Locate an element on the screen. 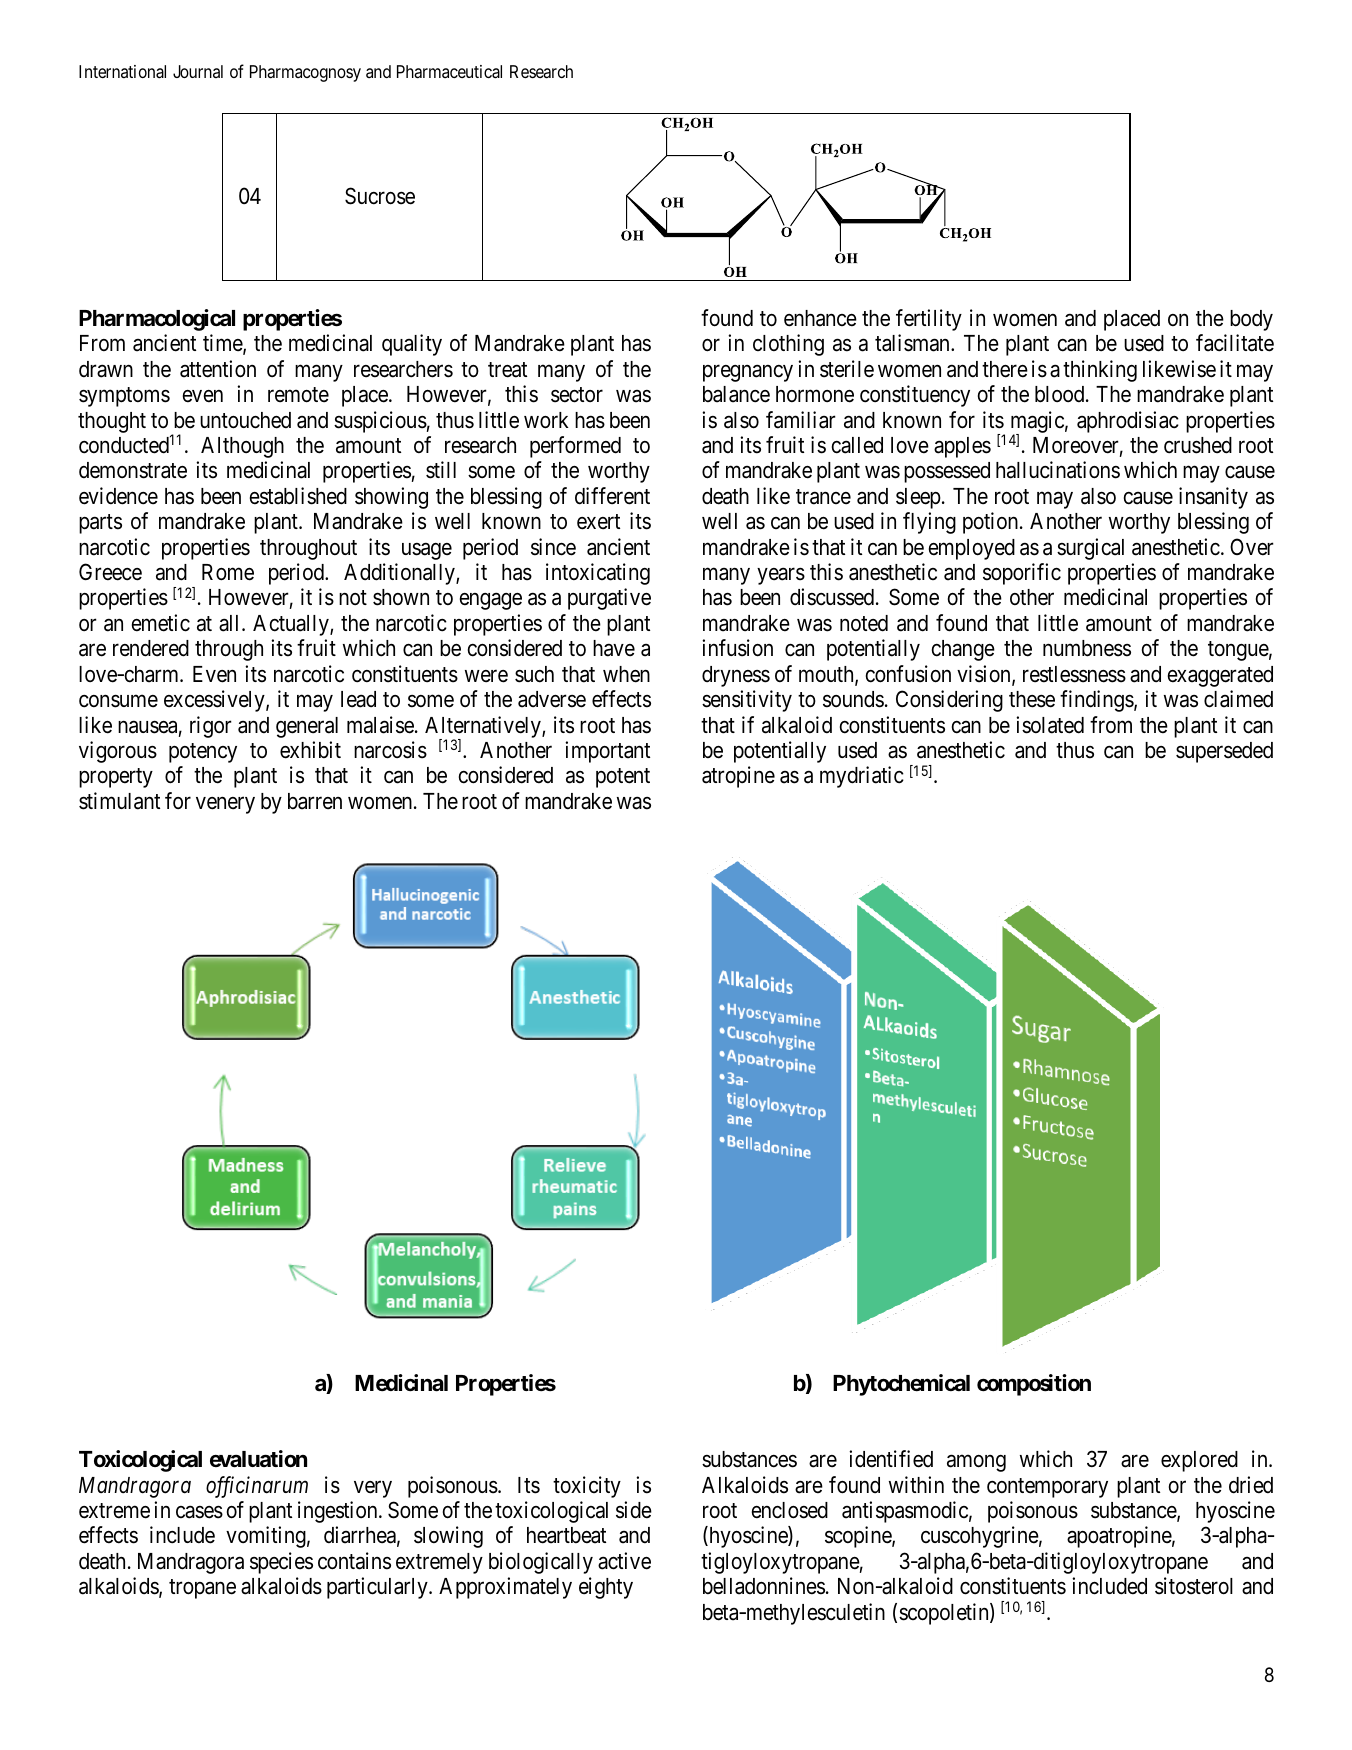 The height and width of the screenshot is (1750, 1352). species is located at coordinates (281, 1563).
